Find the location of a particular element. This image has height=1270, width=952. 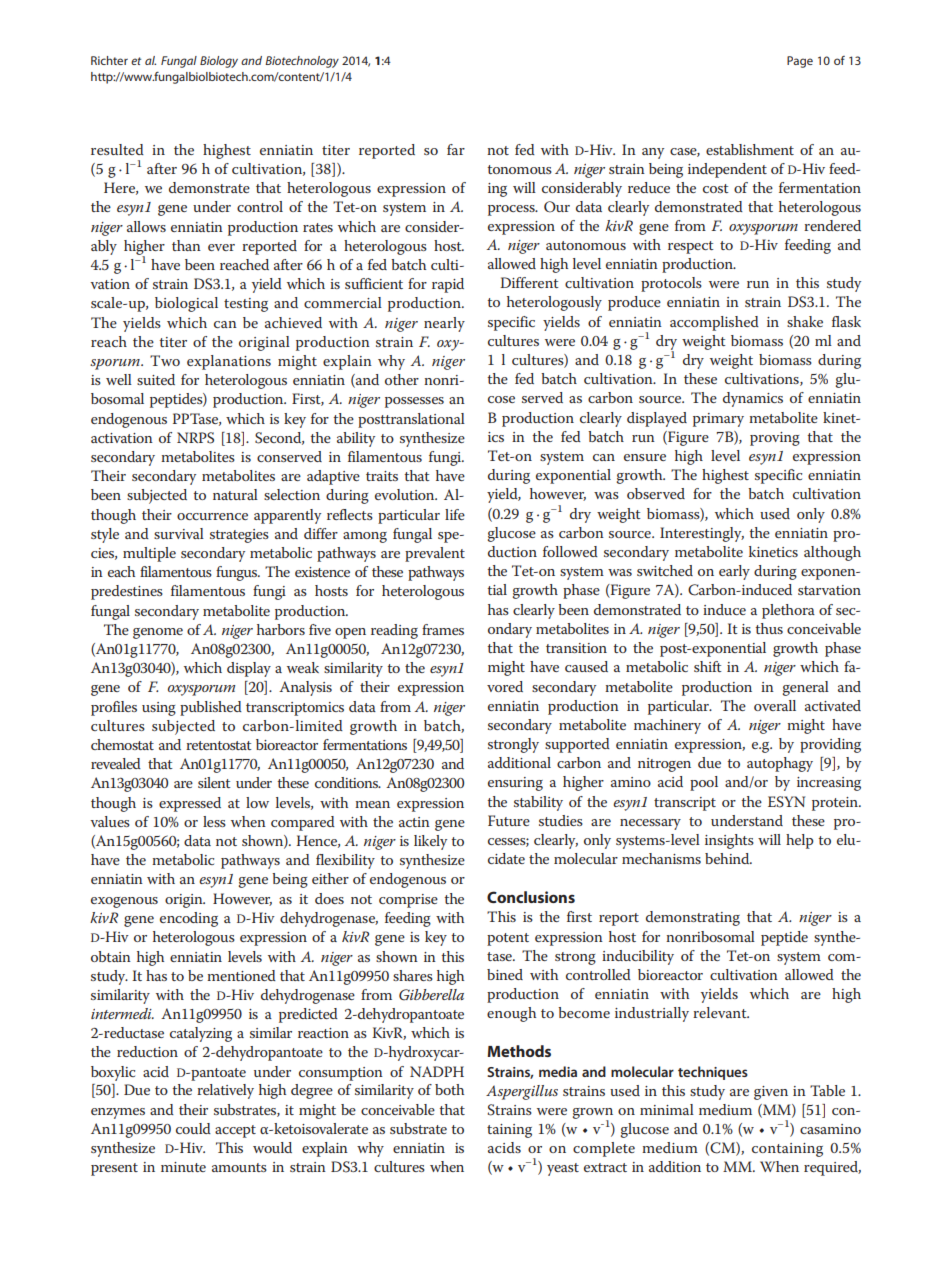

Biology is located at coordinates (219, 62).
